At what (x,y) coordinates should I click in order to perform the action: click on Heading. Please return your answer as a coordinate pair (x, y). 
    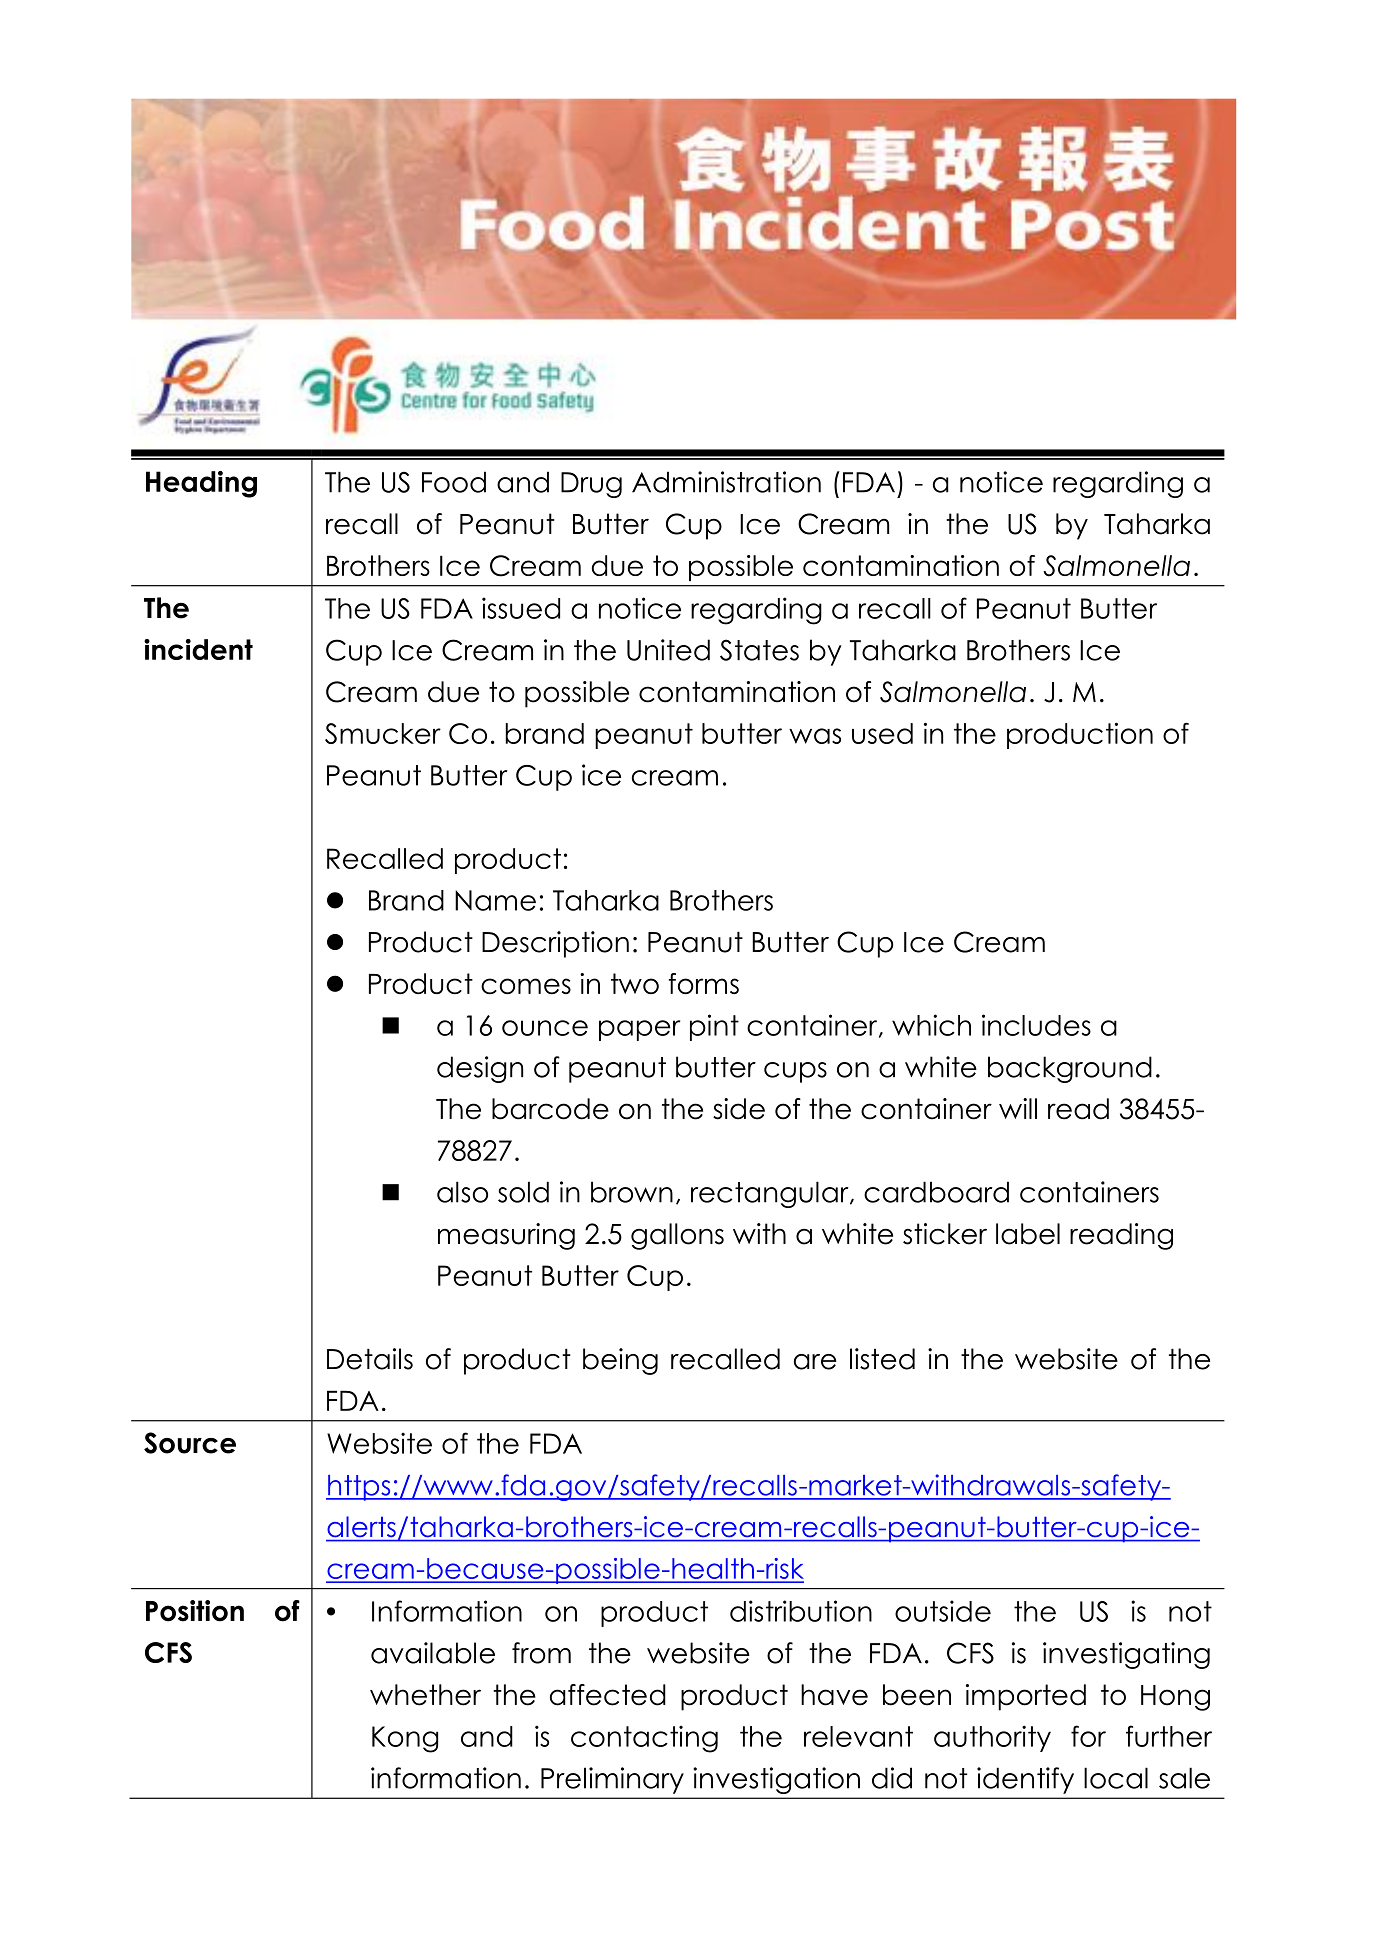
    Looking at the image, I should click on (201, 484).
